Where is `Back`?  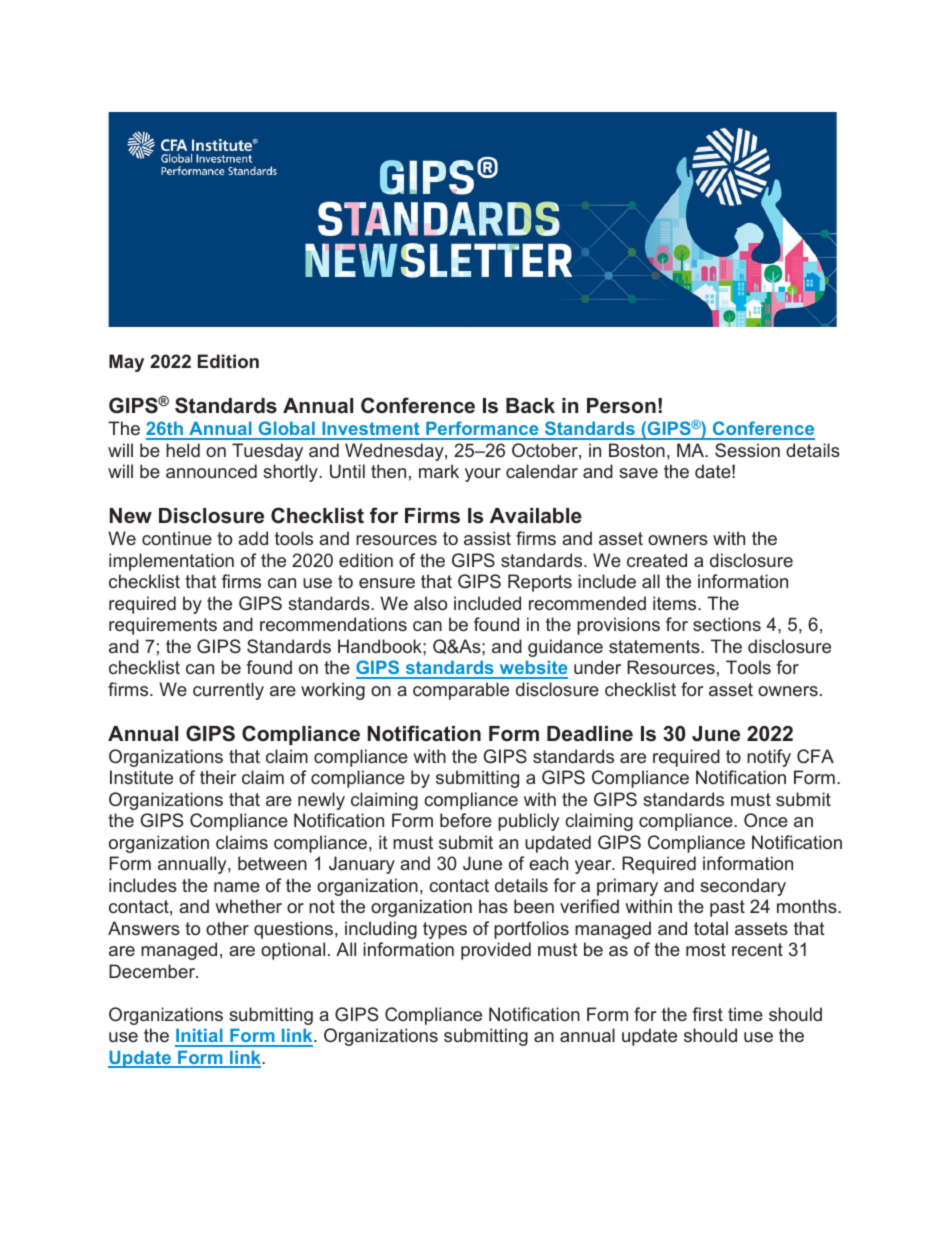
Back is located at coordinates (530, 406).
